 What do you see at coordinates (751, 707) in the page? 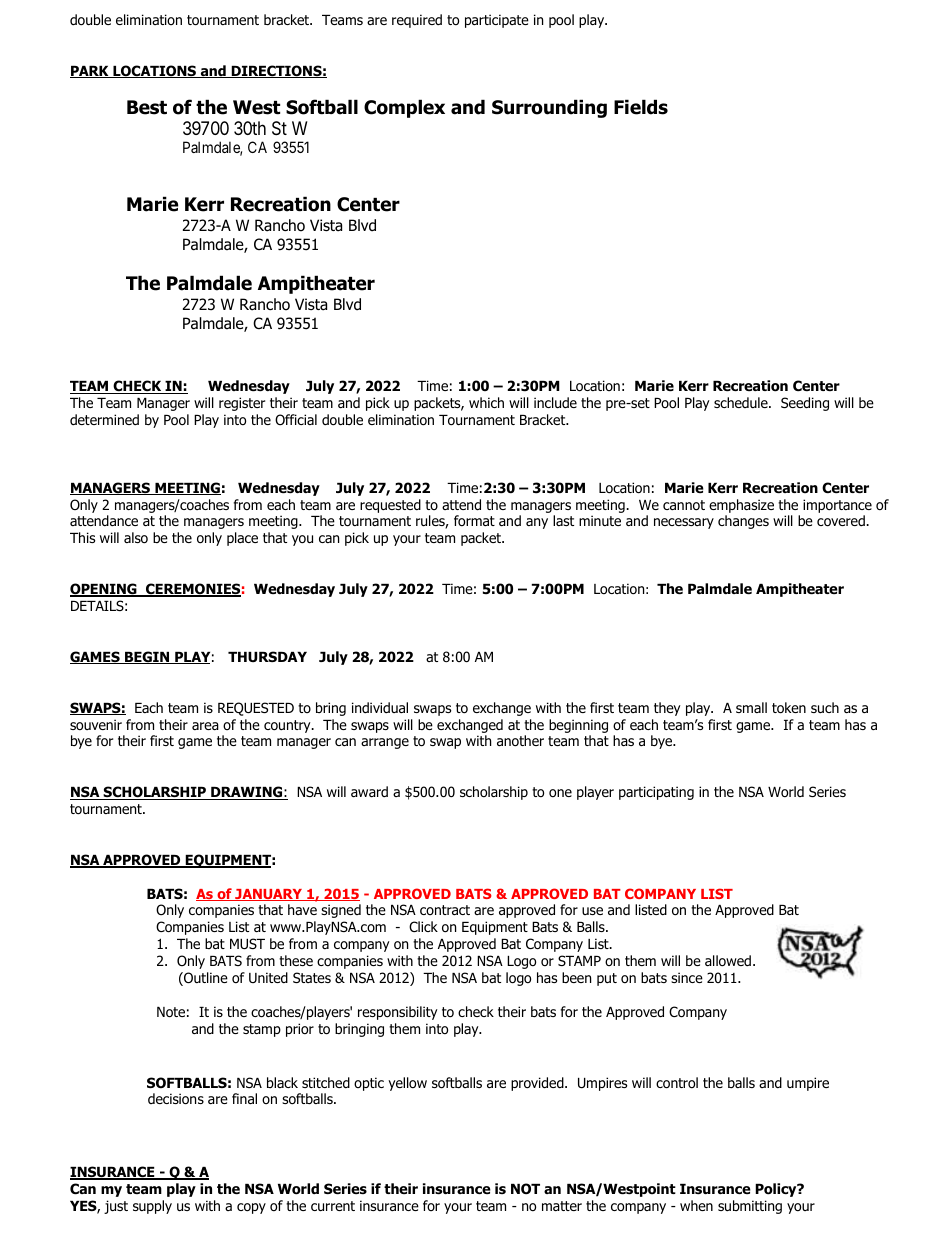
I see `small` at bounding box center [751, 707].
